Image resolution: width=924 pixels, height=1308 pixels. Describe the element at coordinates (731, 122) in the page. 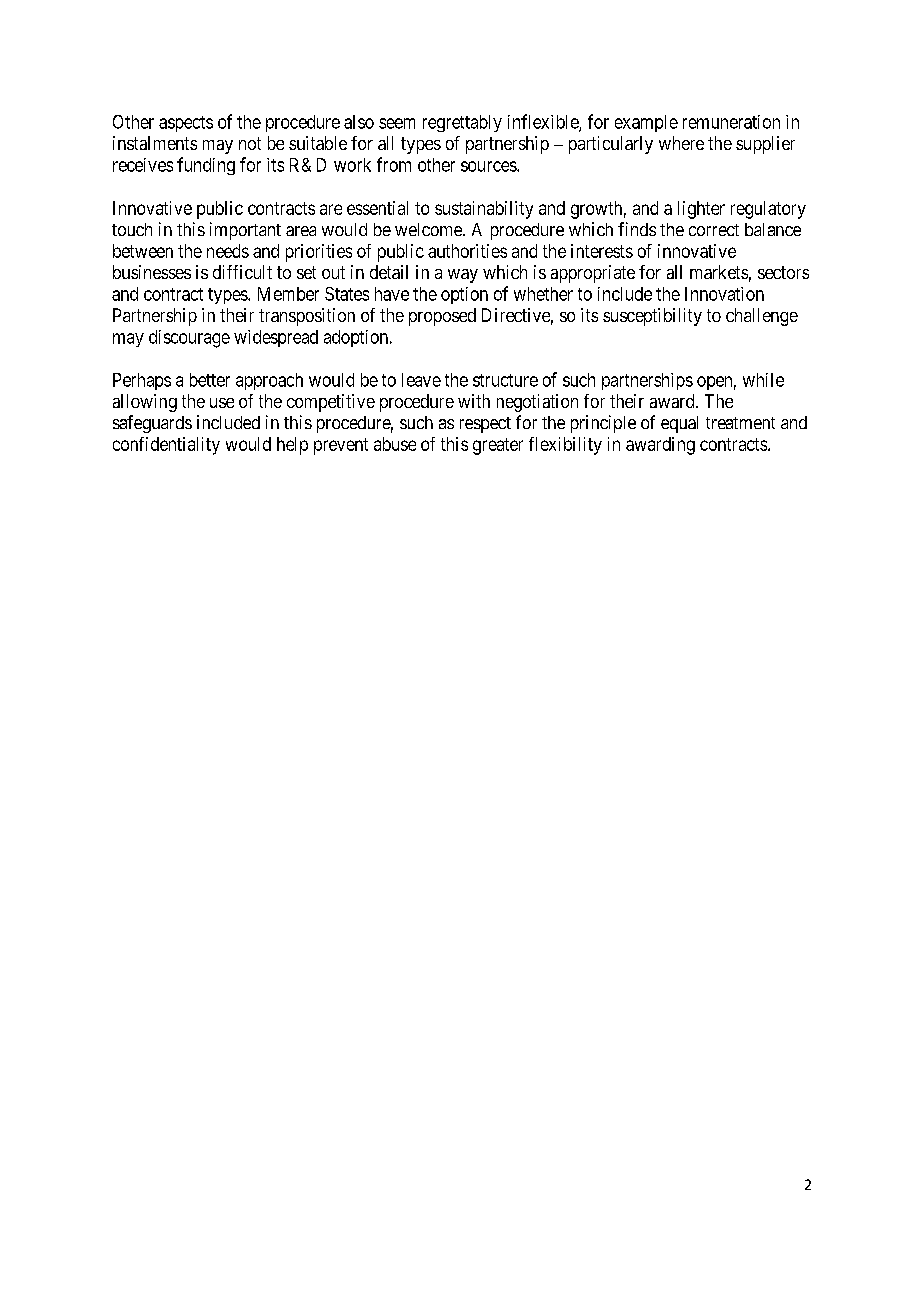

I see `remuneration` at that location.
